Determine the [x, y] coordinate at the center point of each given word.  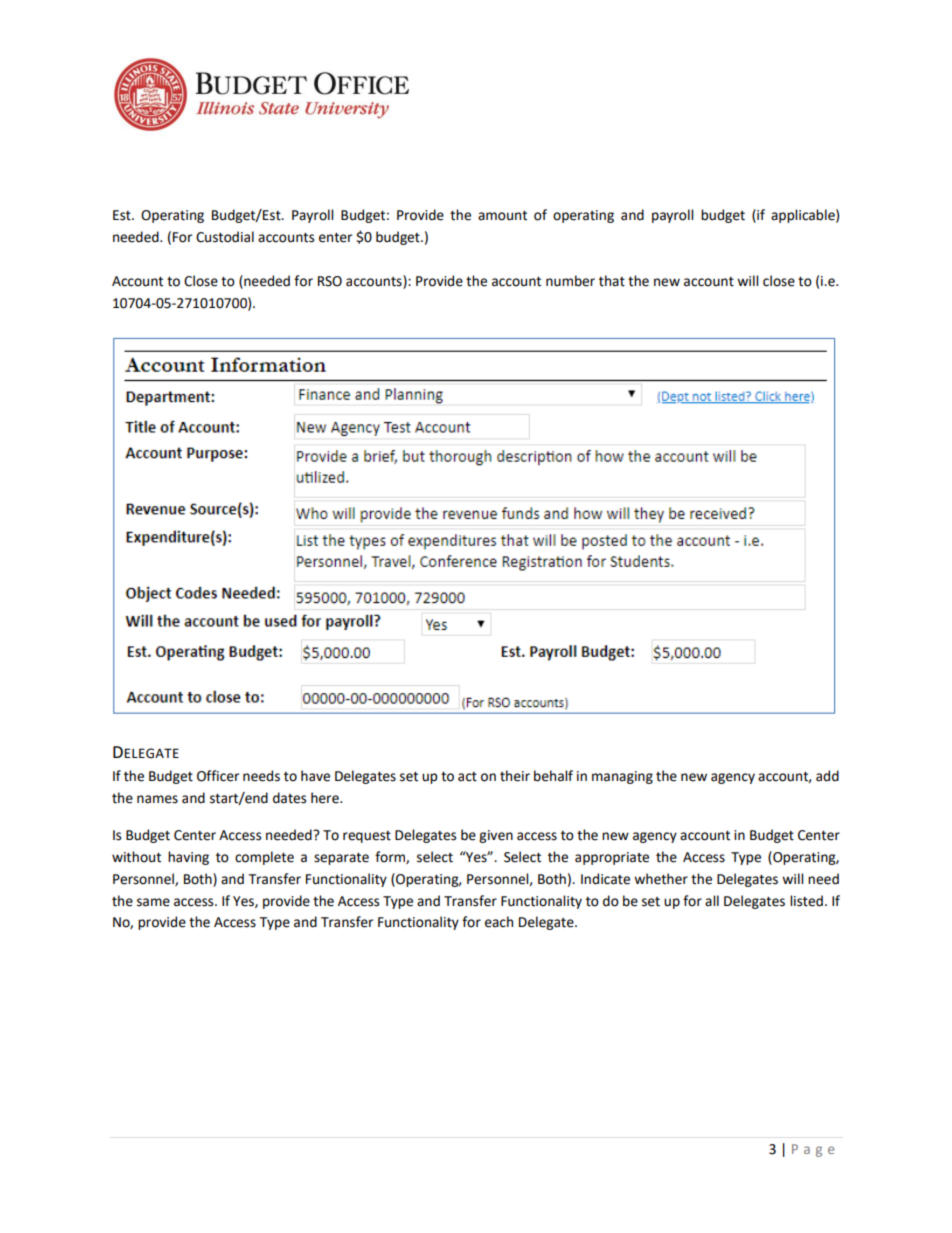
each [499, 922]
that [612, 281]
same [153, 902]
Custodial [225, 237]
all [712, 901]
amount [502, 216]
